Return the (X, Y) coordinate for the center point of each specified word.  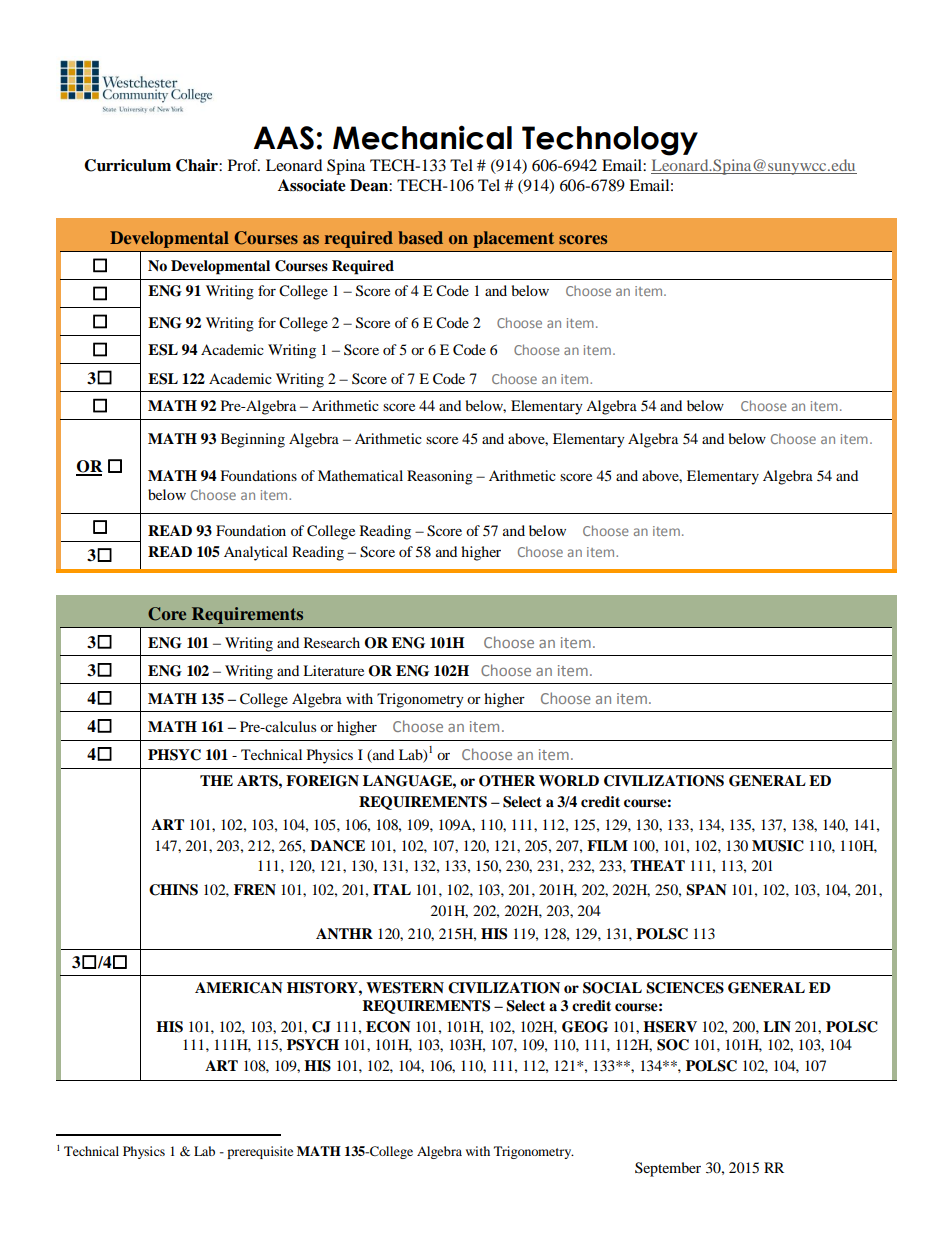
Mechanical (422, 137)
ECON (388, 1027)
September (668, 1169)
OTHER (507, 781)
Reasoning (440, 477)
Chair (198, 165)
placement (513, 239)
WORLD (569, 781)
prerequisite (260, 1152)
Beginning (253, 440)
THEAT (657, 865)
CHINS (173, 890)
